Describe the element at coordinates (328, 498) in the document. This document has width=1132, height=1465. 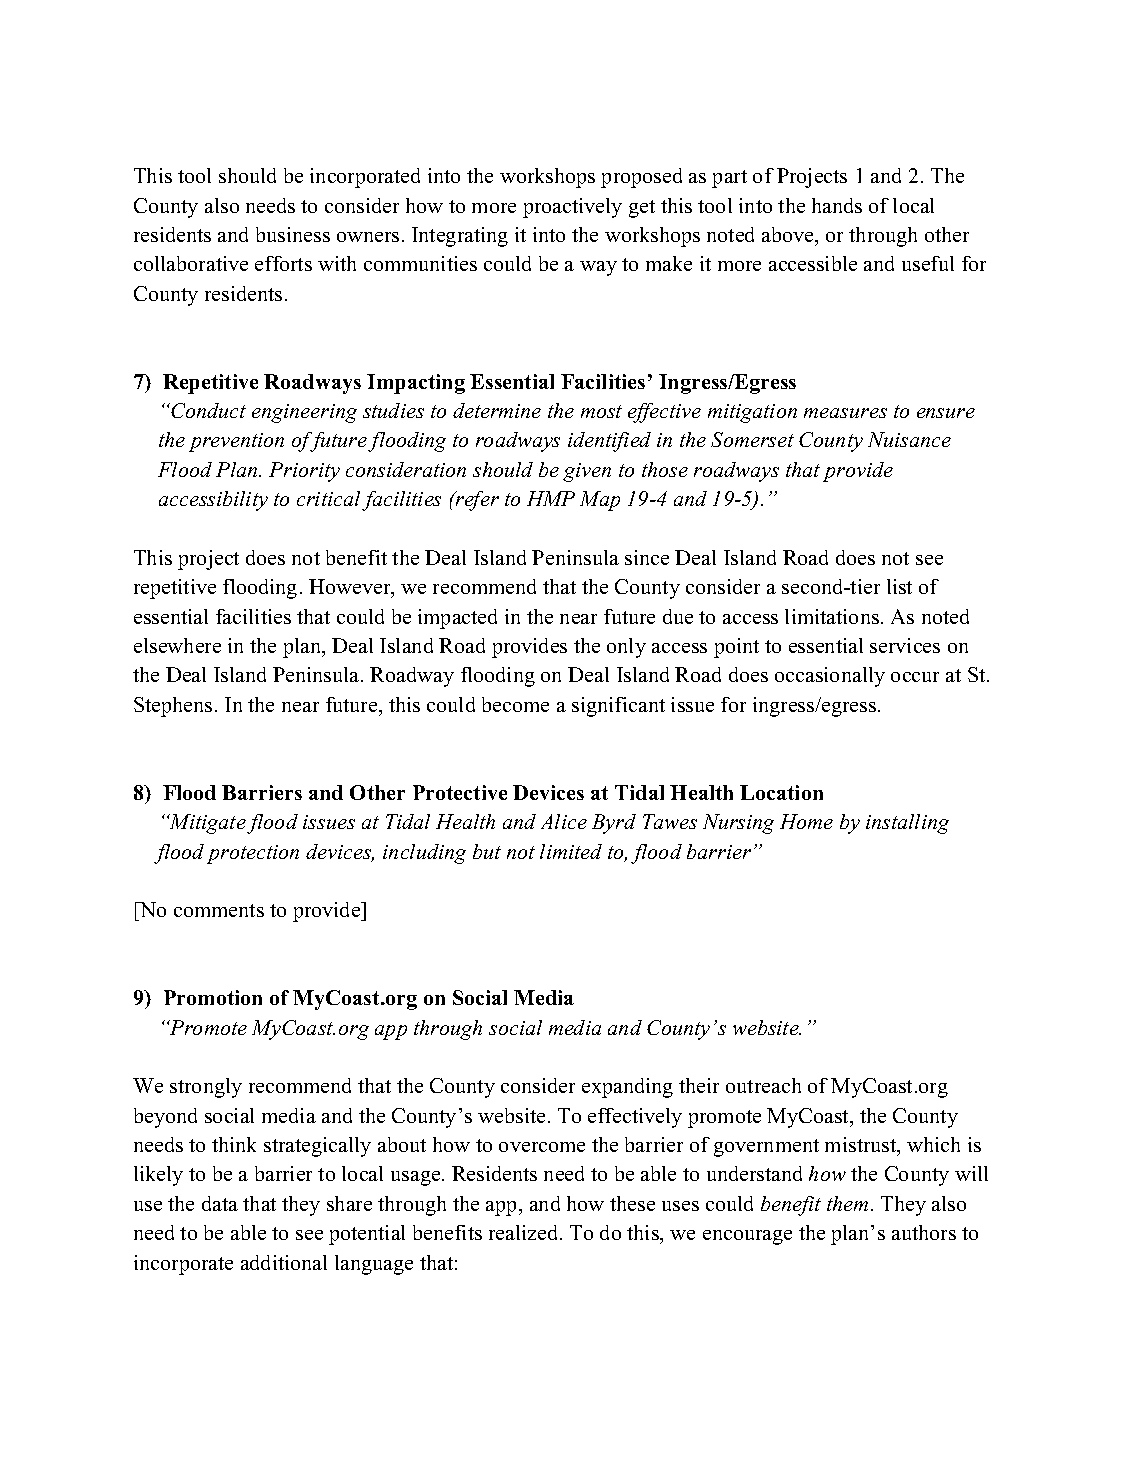
I see `critical` at that location.
